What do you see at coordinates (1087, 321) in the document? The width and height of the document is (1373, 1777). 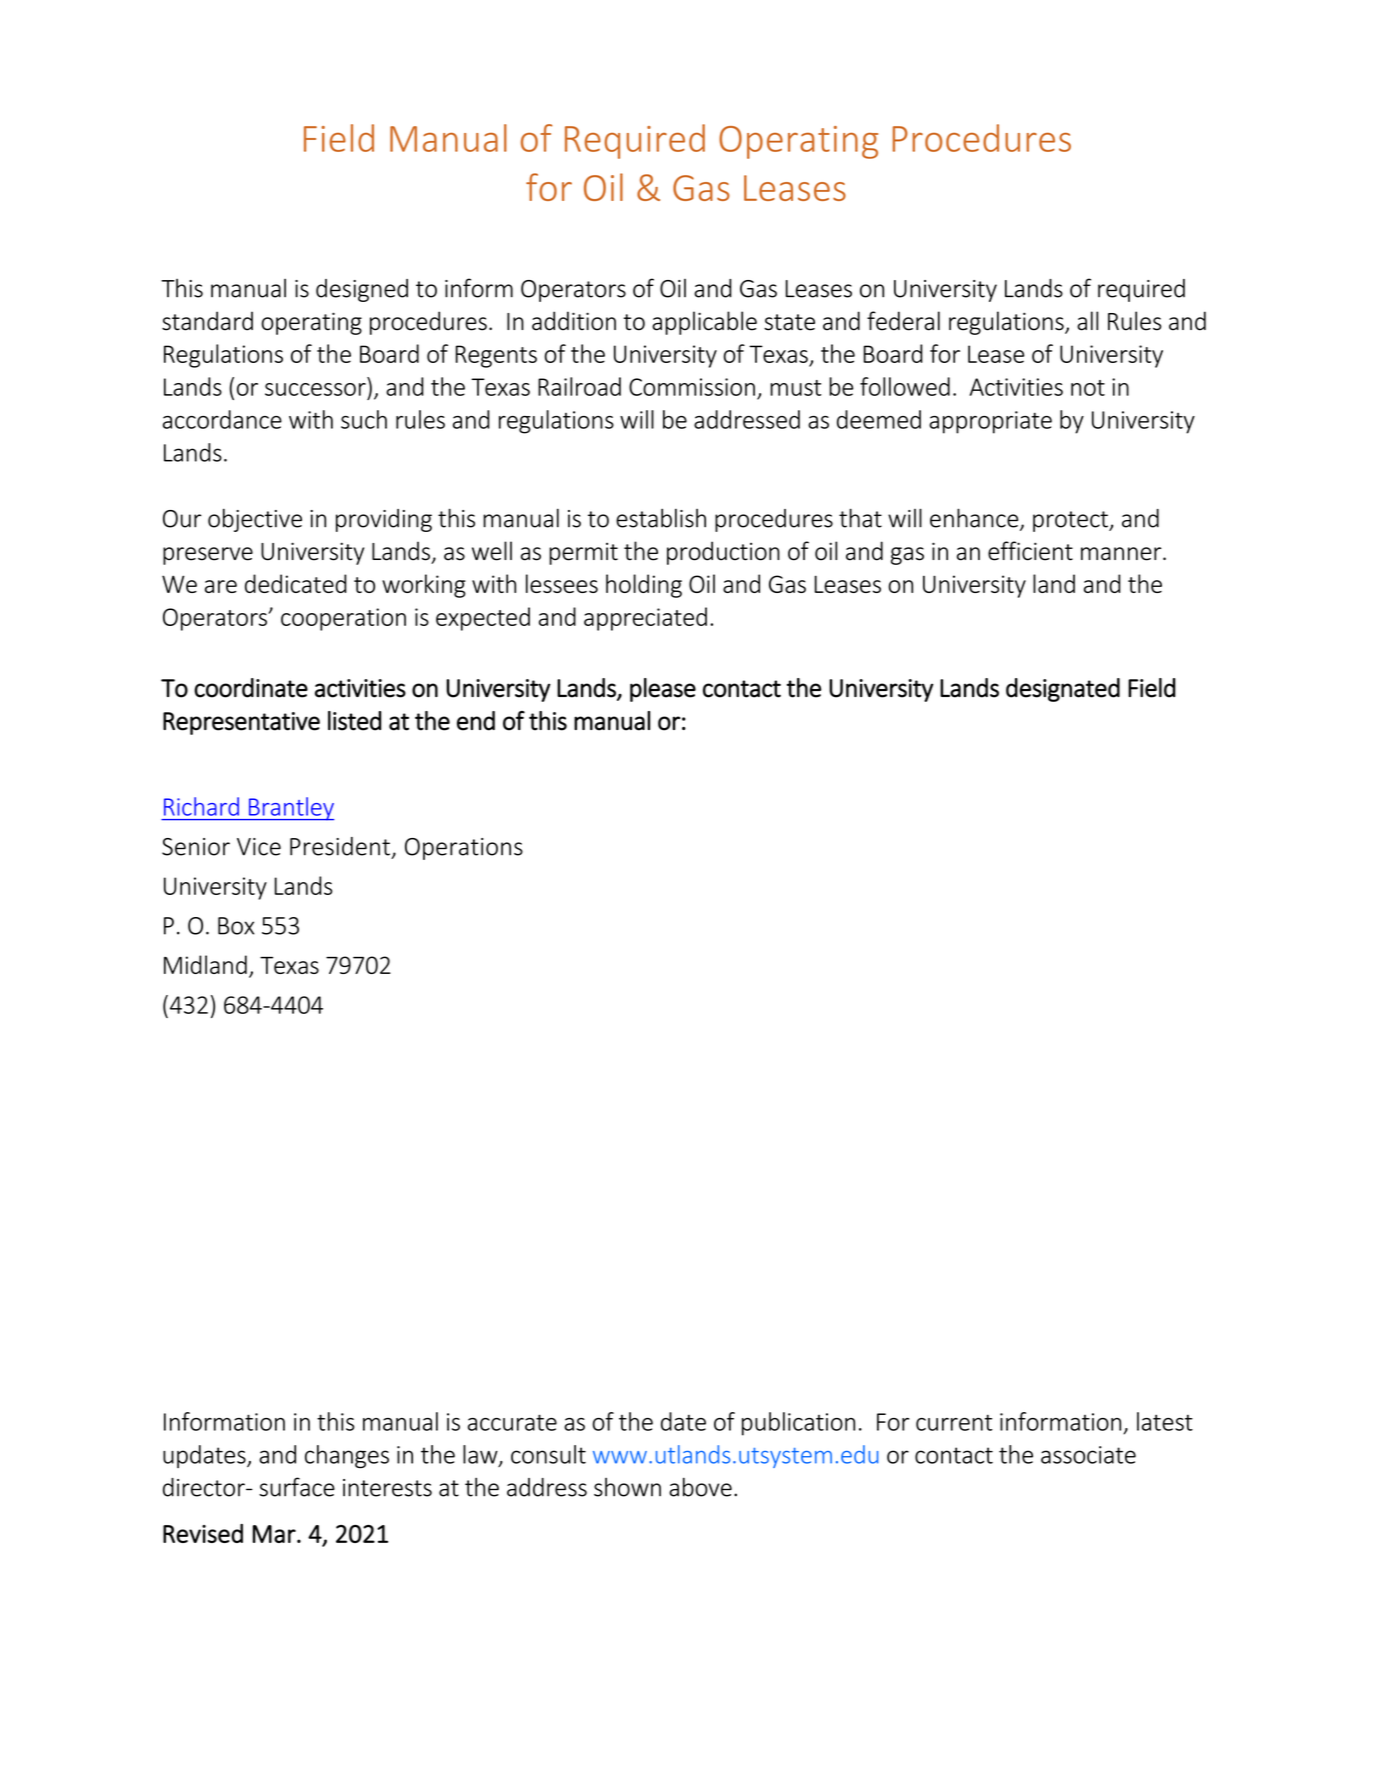 I see `all` at bounding box center [1087, 321].
